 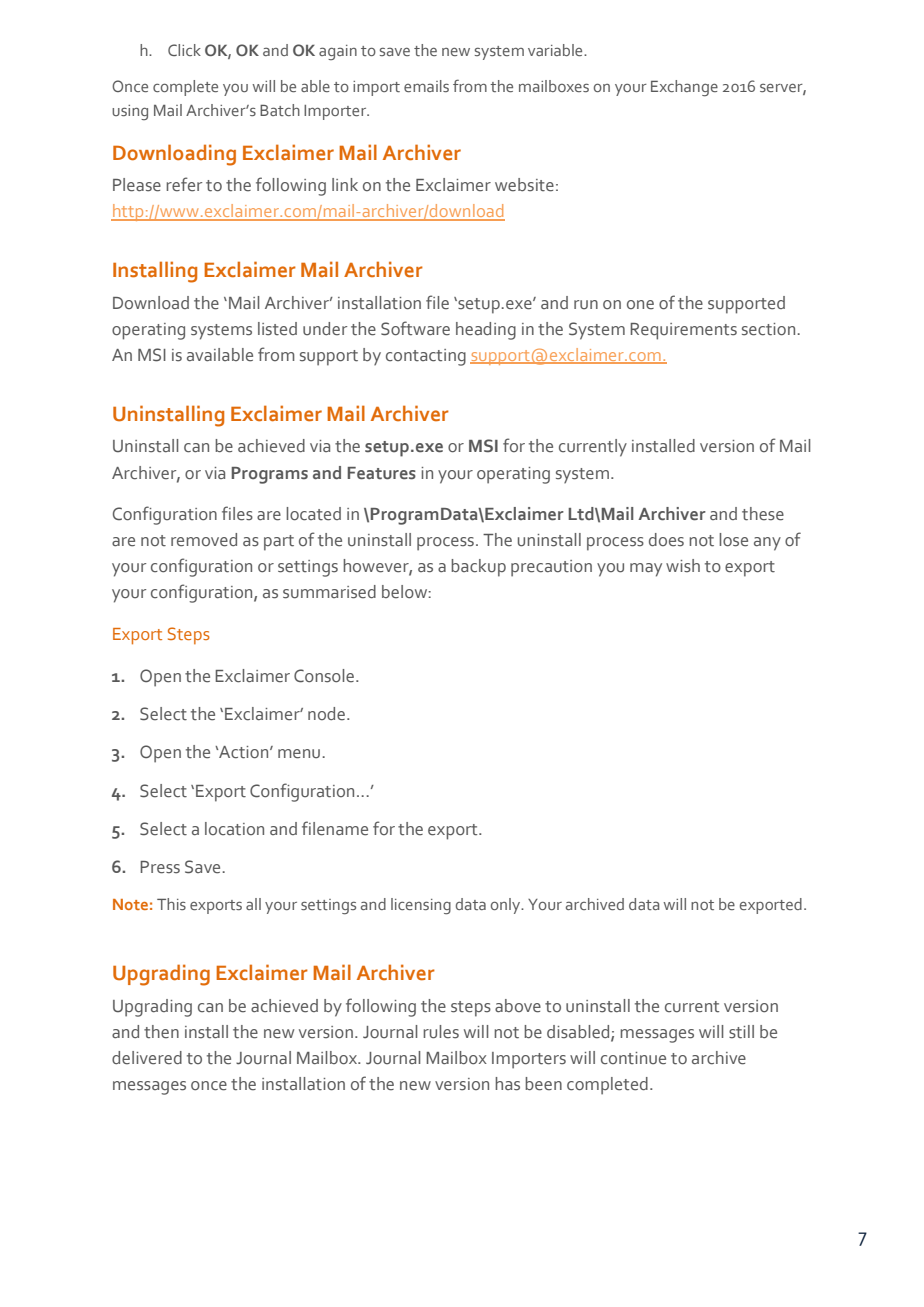 I want to click on then, so click(x=161, y=1032).
